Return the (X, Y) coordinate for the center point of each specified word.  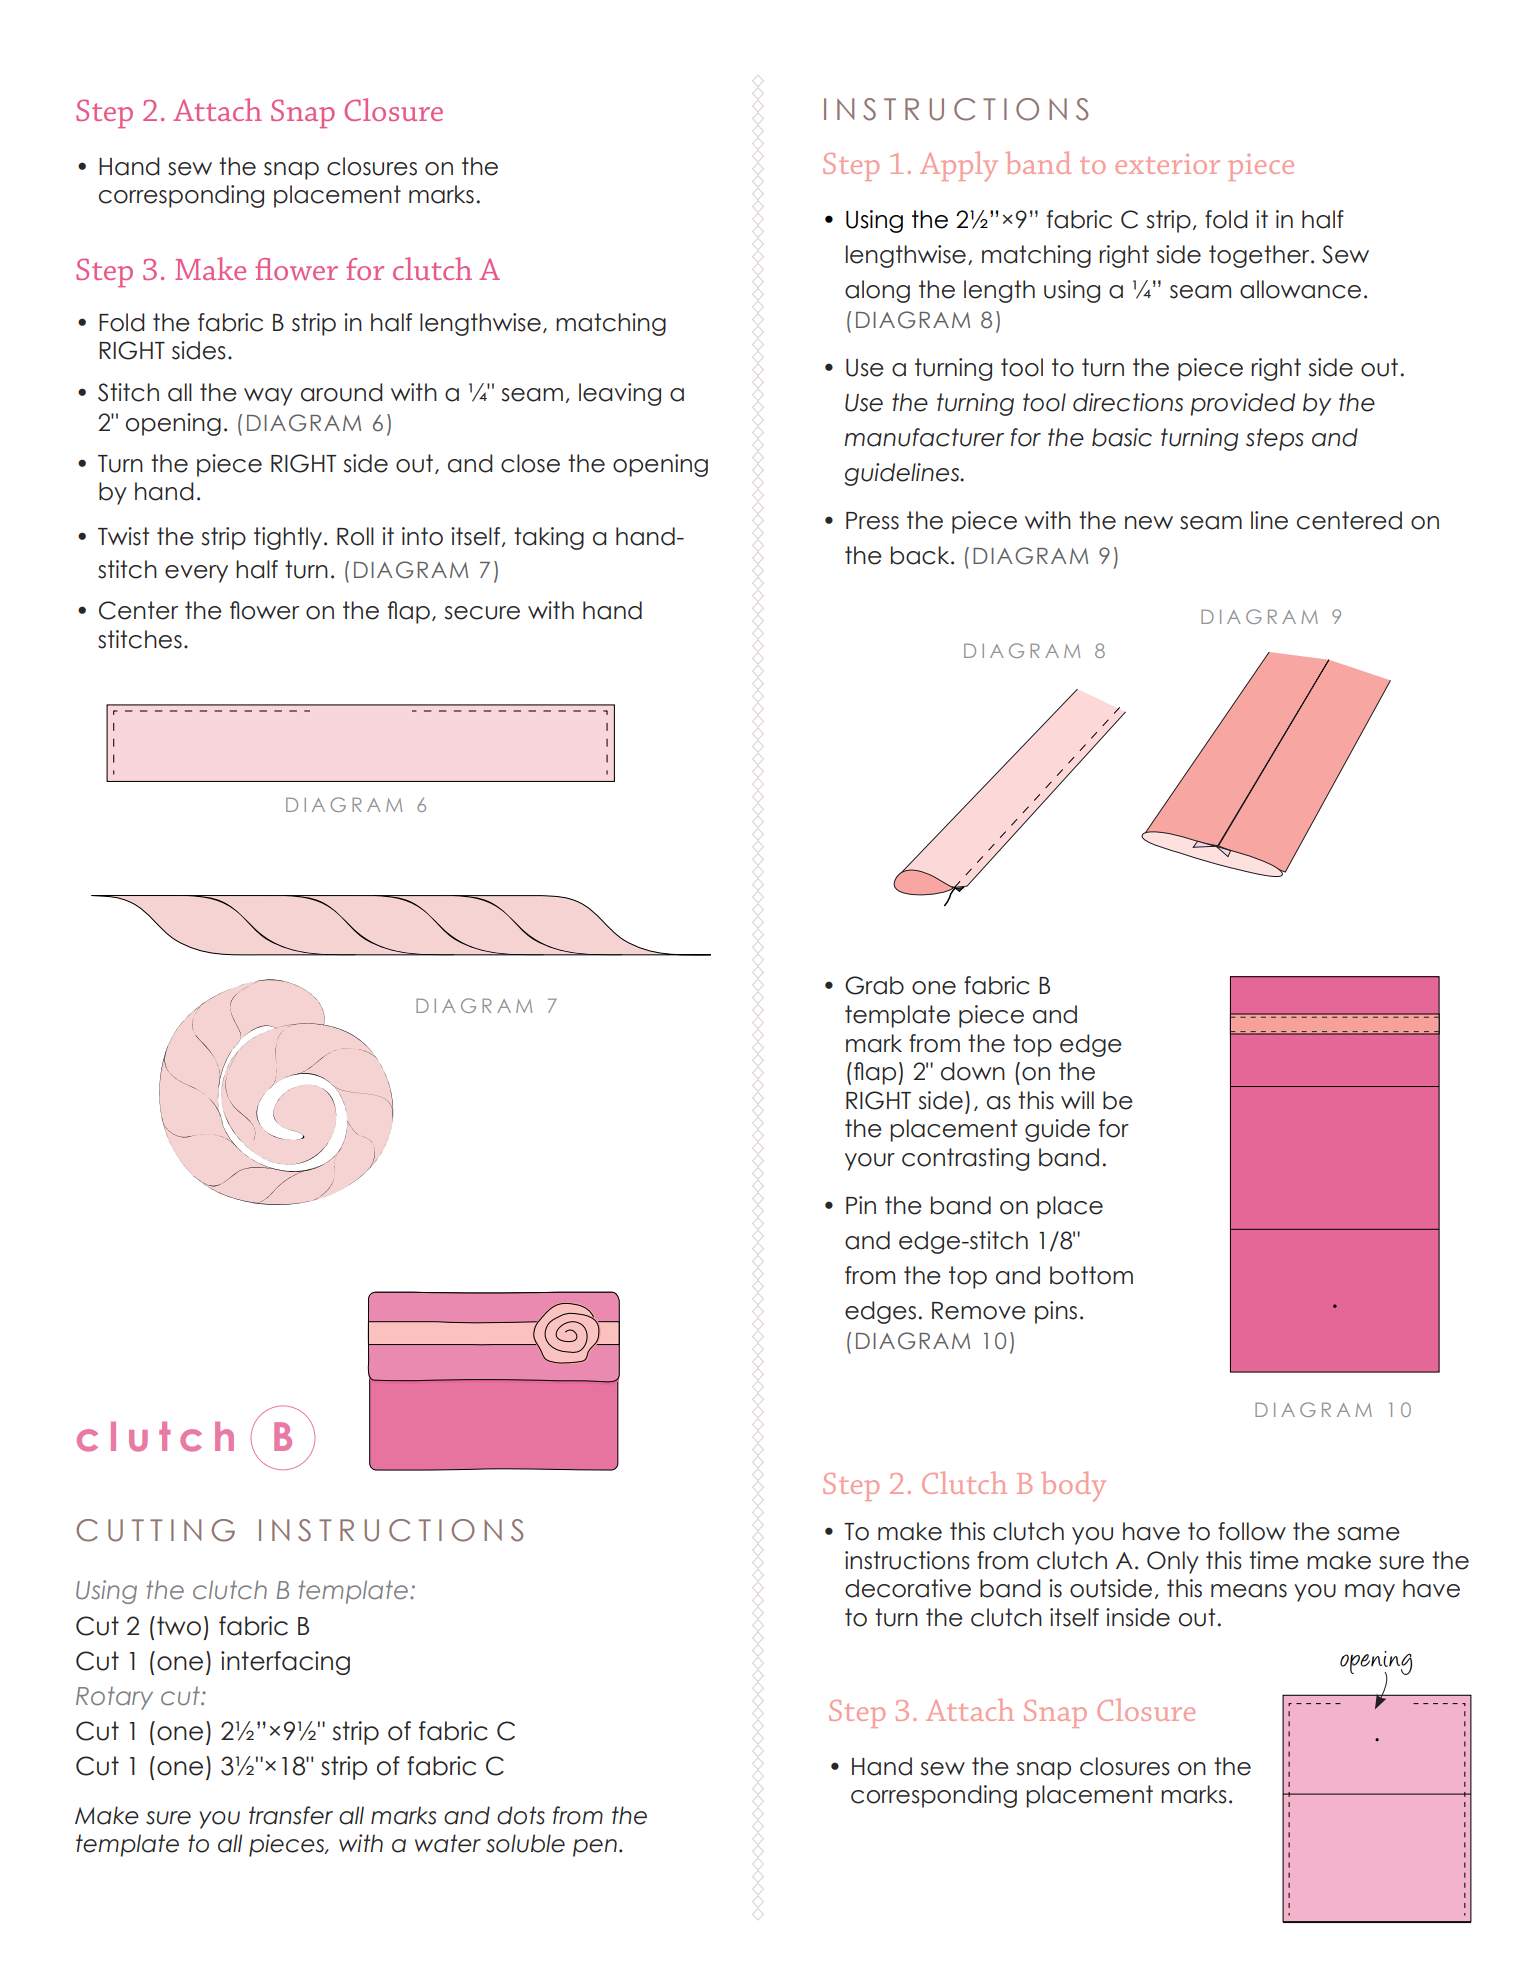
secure (482, 613)
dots (521, 1815)
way (268, 397)
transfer (291, 1815)
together (1260, 256)
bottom (1091, 1275)
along (877, 291)
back (921, 555)
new (1149, 523)
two (179, 1626)
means (1249, 1591)
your (870, 1162)
